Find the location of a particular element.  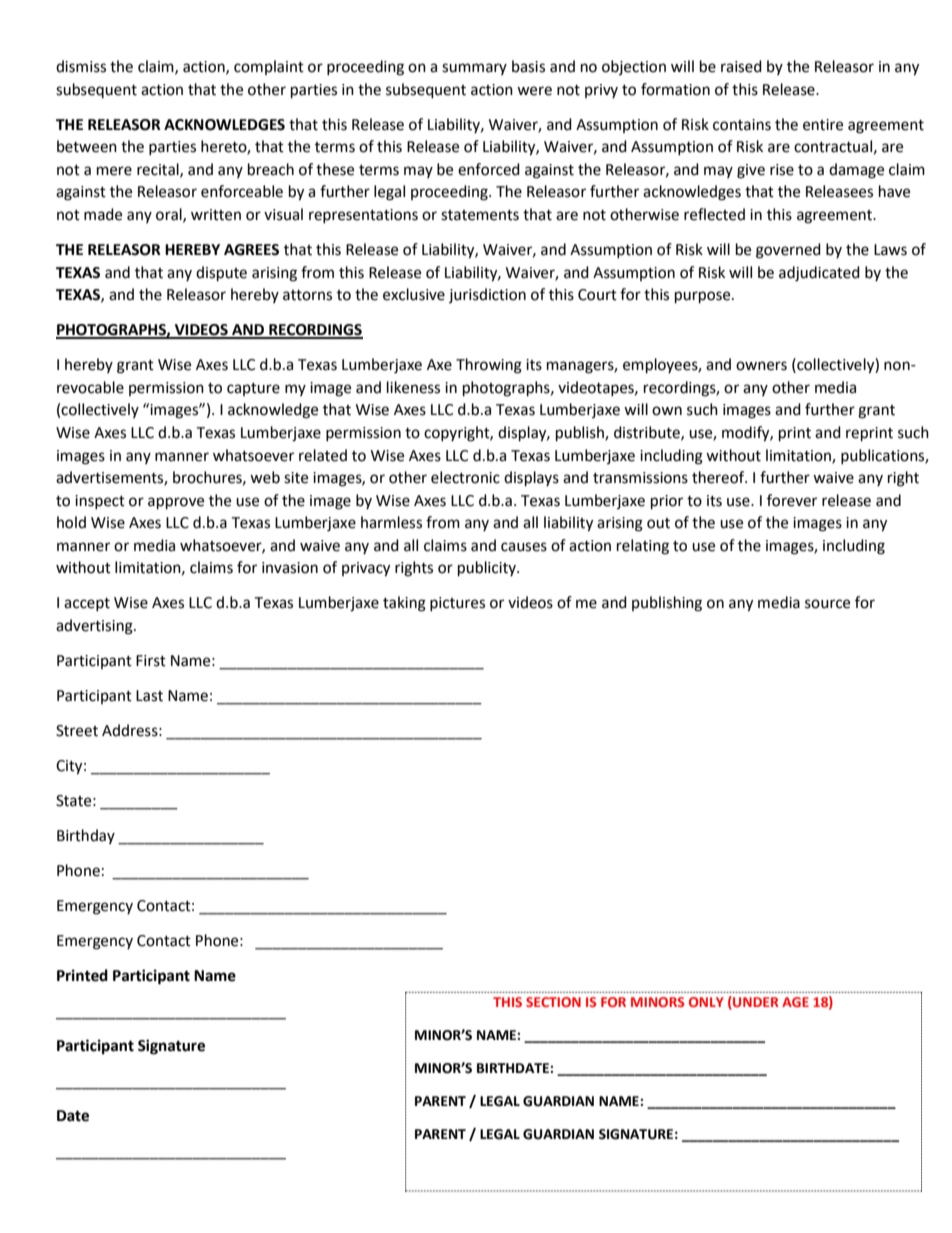

taking is located at coordinates (404, 604).
